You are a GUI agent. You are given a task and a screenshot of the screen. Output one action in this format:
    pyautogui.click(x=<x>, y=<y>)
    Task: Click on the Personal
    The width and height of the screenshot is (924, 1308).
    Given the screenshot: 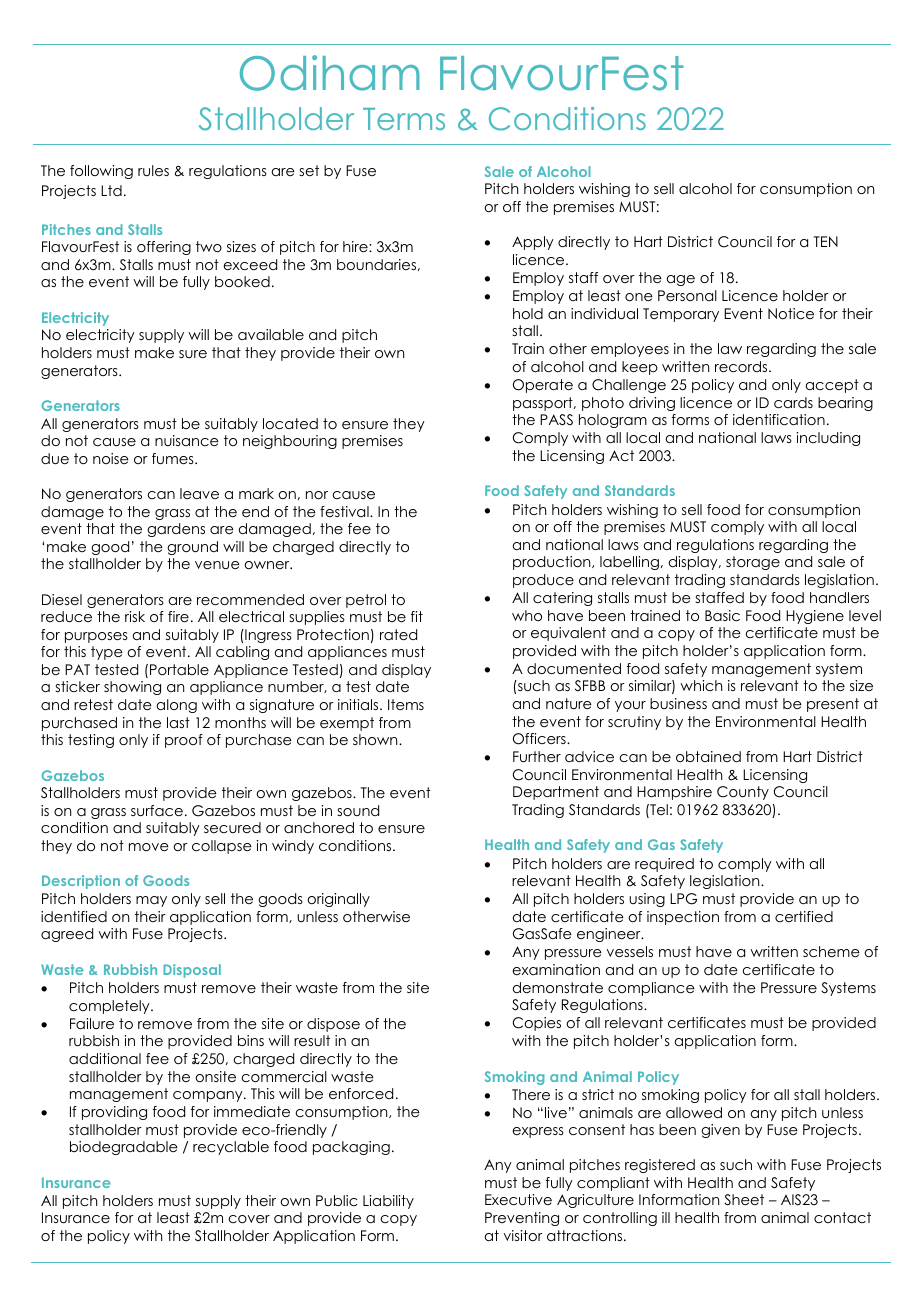 What is the action you would take?
    pyautogui.click(x=687, y=295)
